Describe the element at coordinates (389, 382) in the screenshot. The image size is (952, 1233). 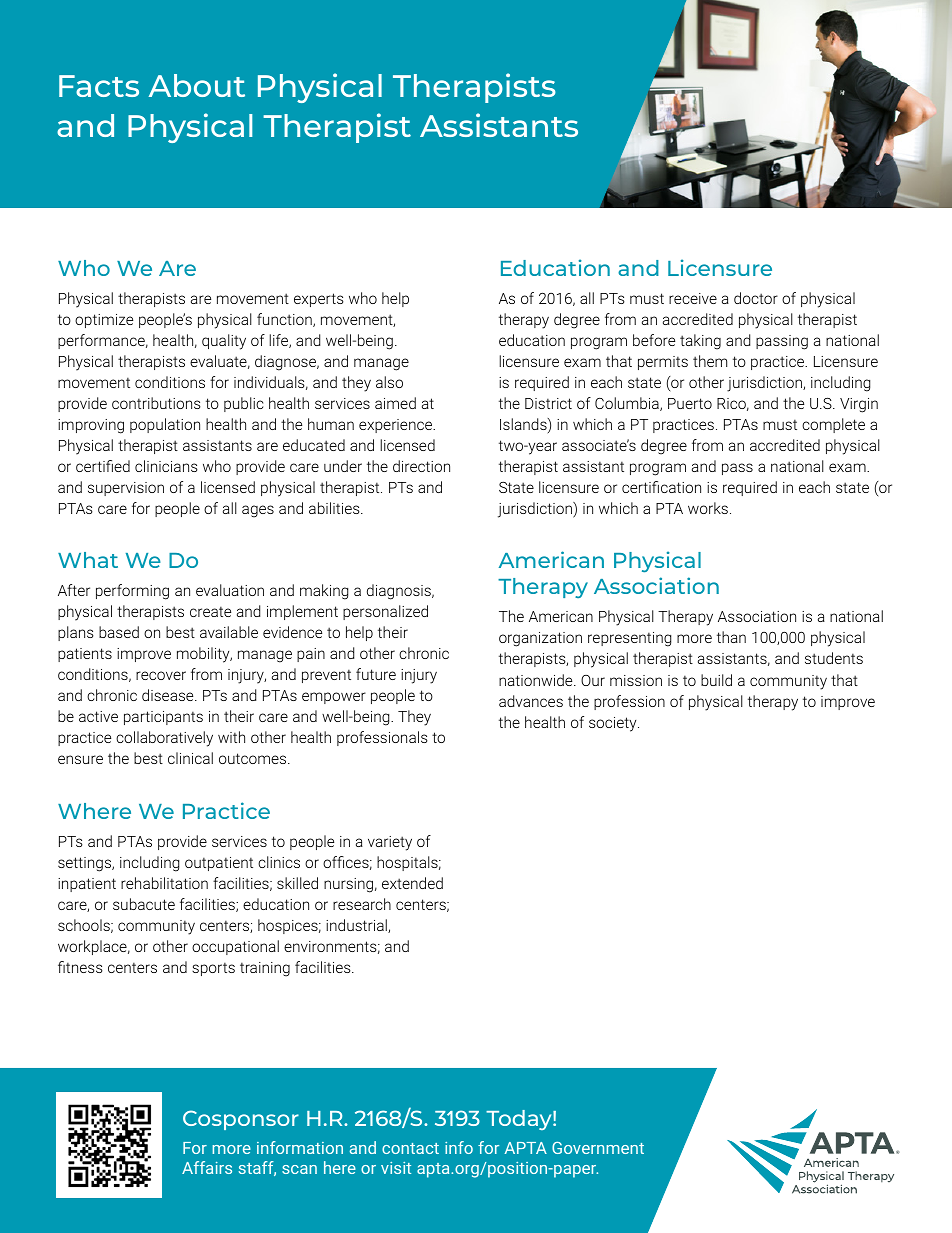
I see `also` at that location.
